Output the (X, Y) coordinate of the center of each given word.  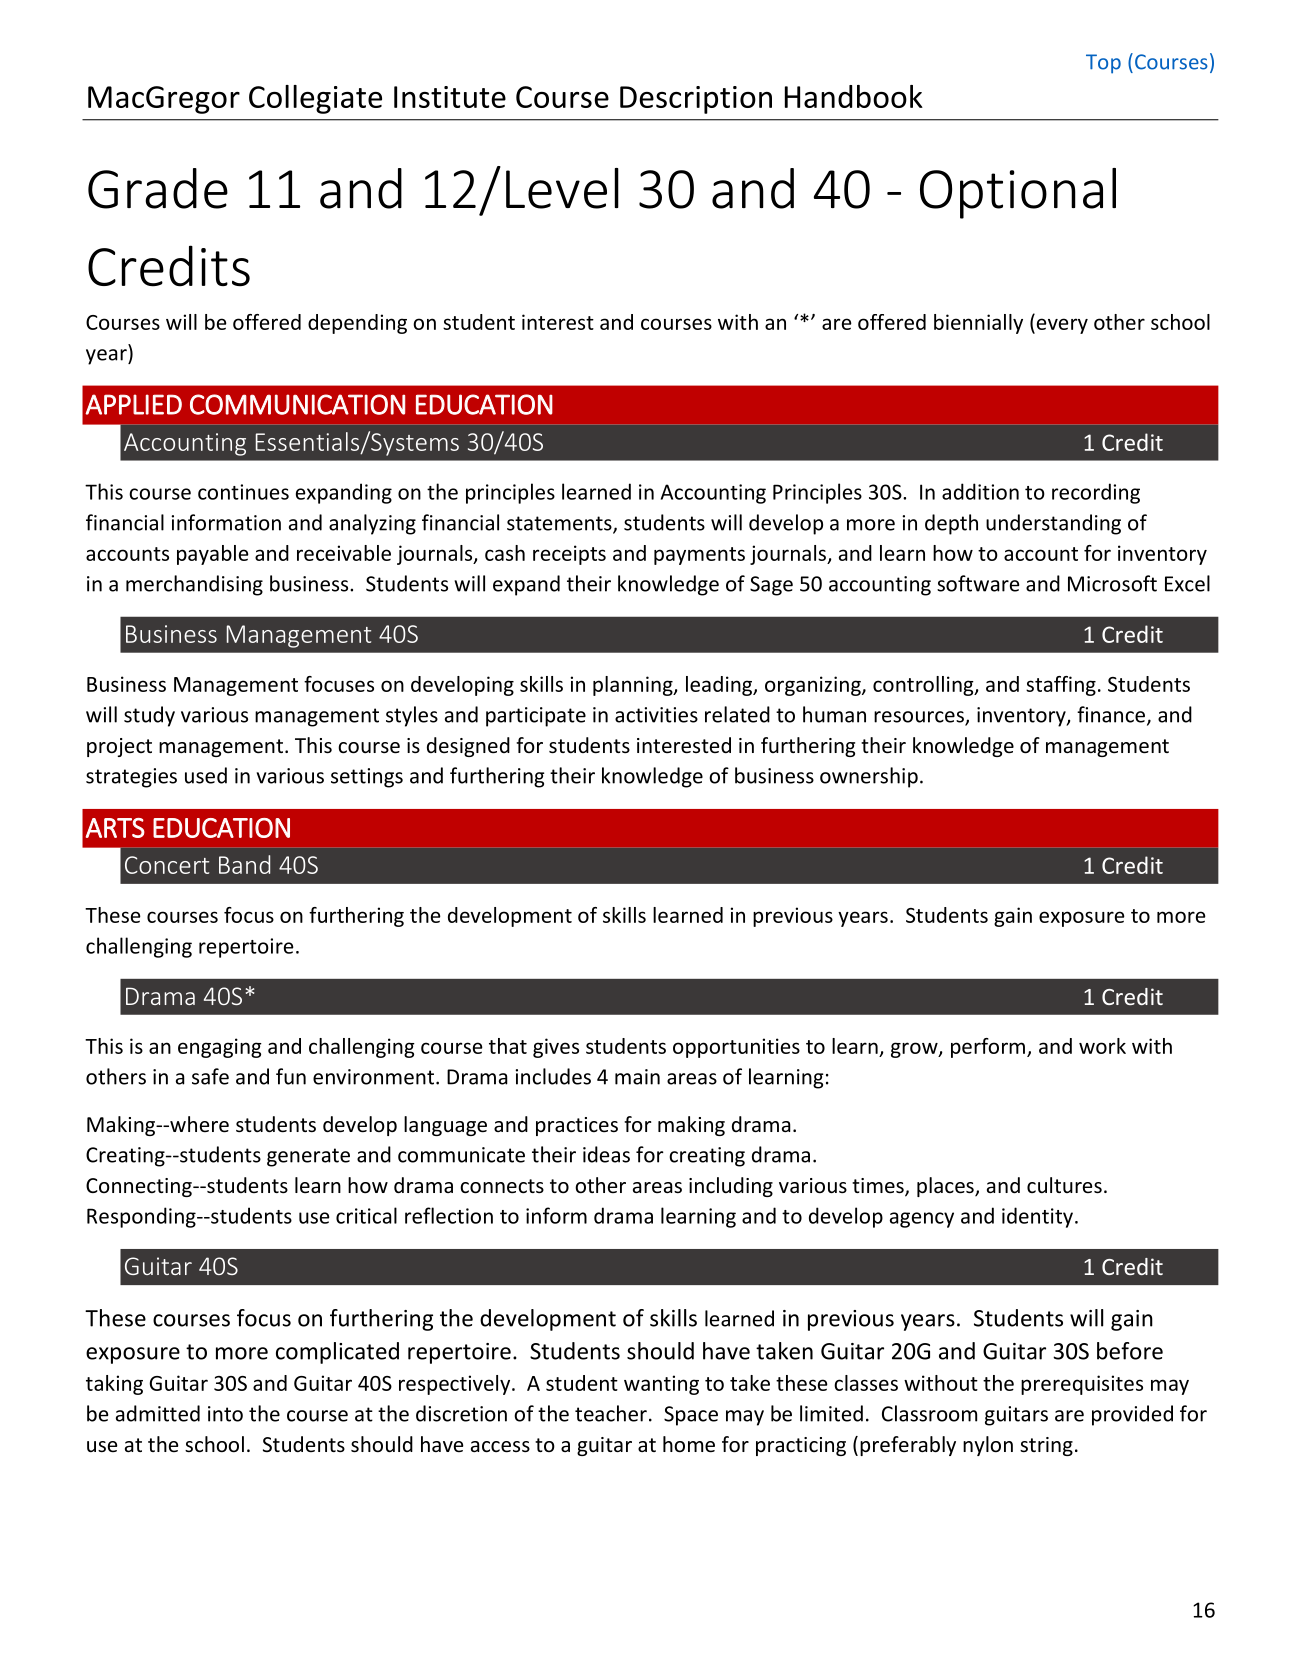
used (206, 775)
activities (656, 715)
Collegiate (315, 99)
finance (1112, 715)
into (225, 1414)
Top (1103, 64)
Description (696, 100)
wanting (661, 1385)
